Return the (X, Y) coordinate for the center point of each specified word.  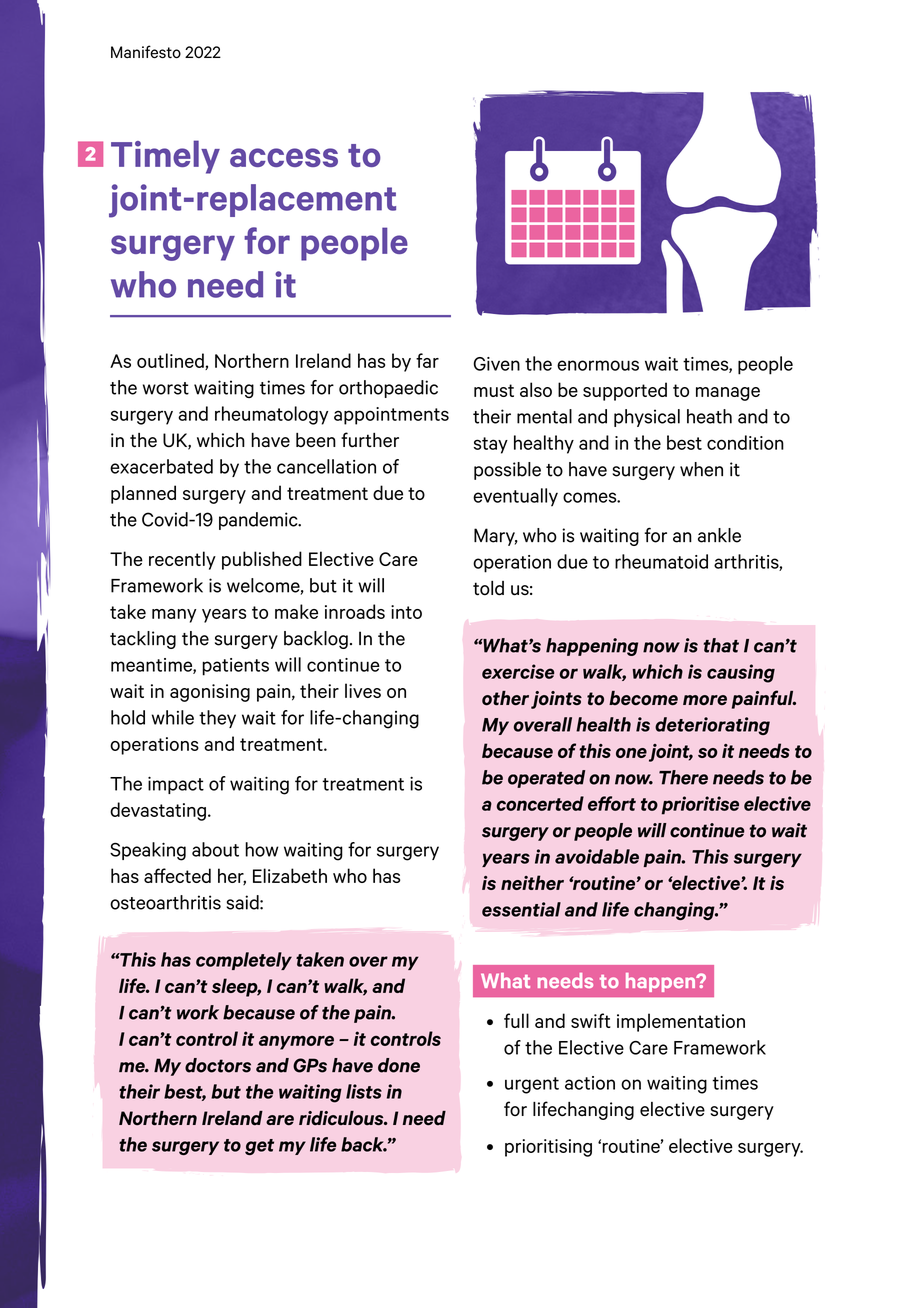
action (590, 1083)
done (399, 1065)
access (284, 157)
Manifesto (146, 52)
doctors (218, 1065)
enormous (598, 365)
